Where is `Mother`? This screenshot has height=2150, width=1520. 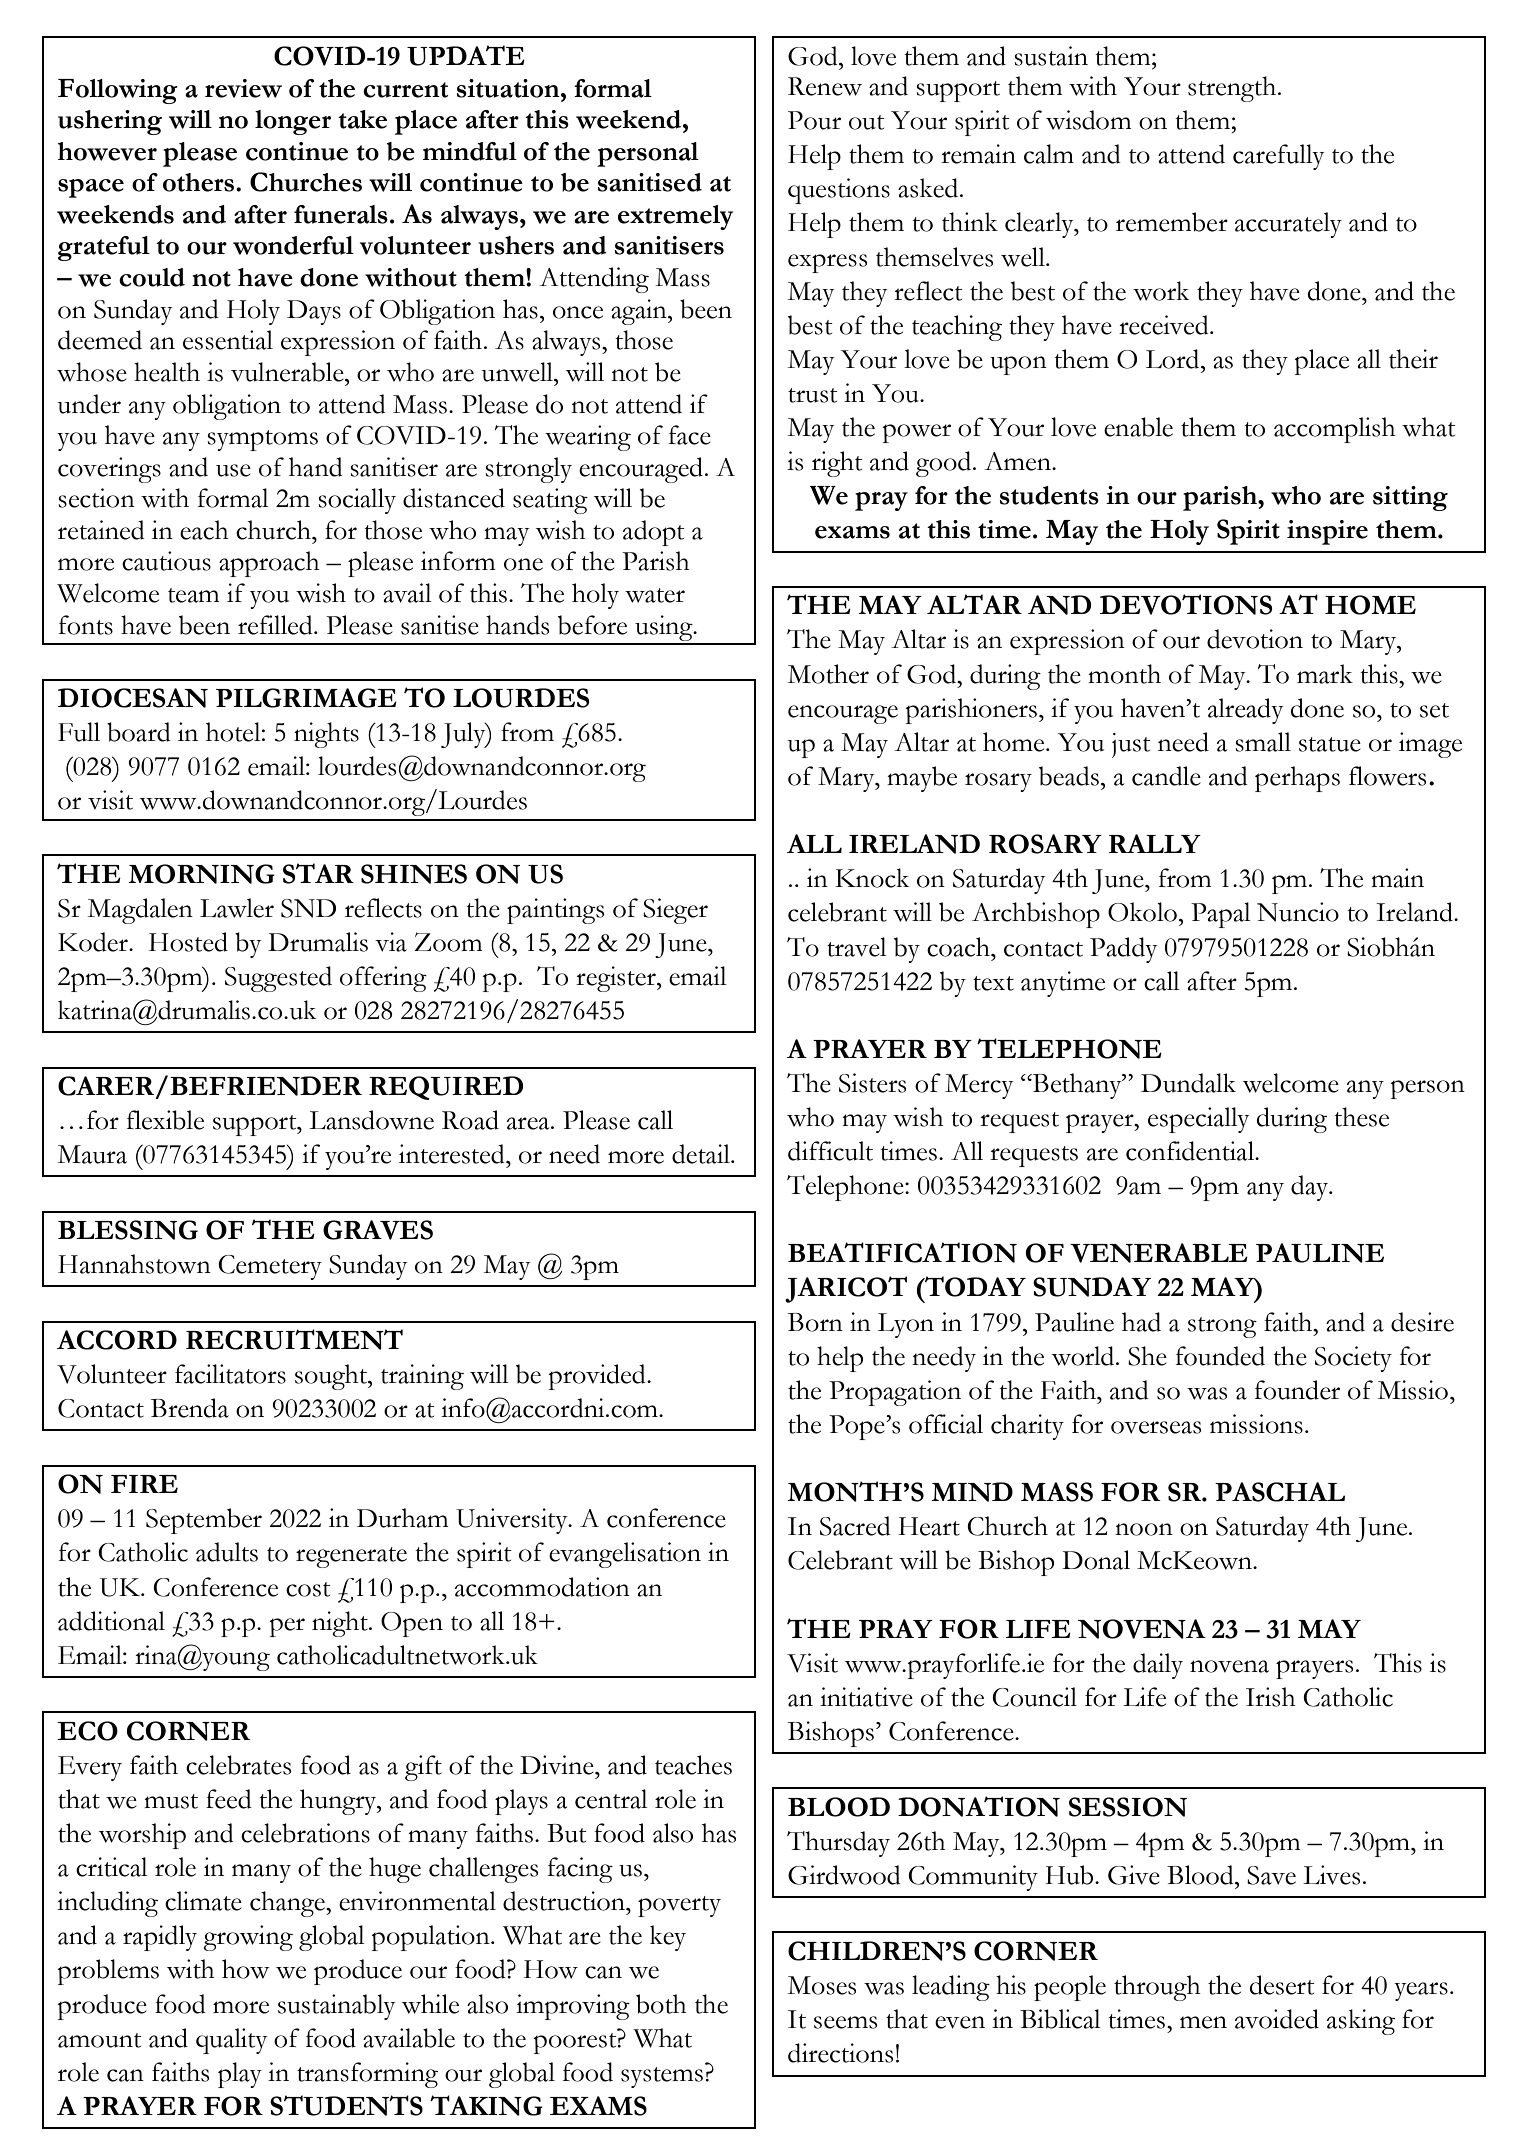 Mother is located at coordinates (828, 674).
